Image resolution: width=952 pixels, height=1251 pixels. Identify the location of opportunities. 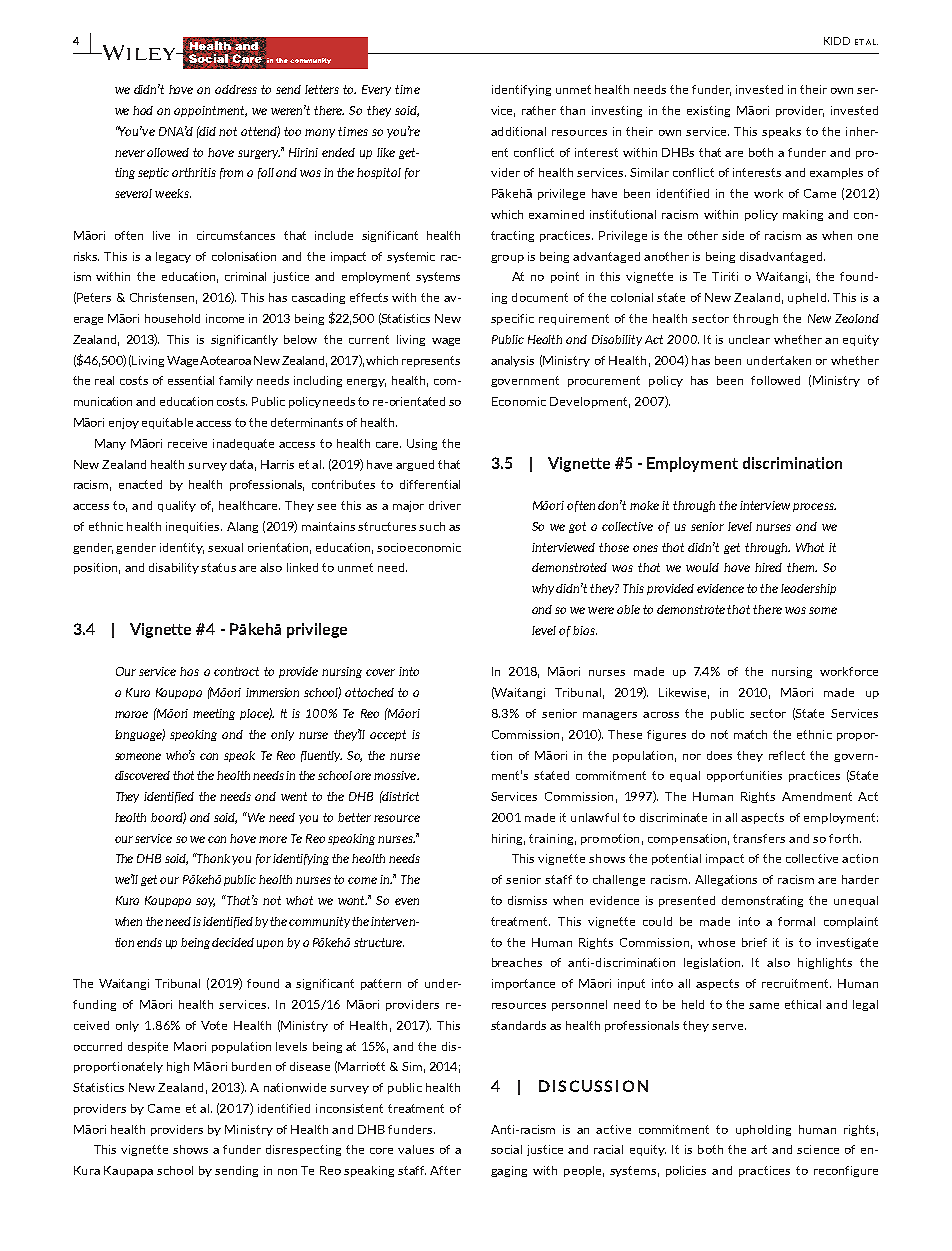
(744, 776).
